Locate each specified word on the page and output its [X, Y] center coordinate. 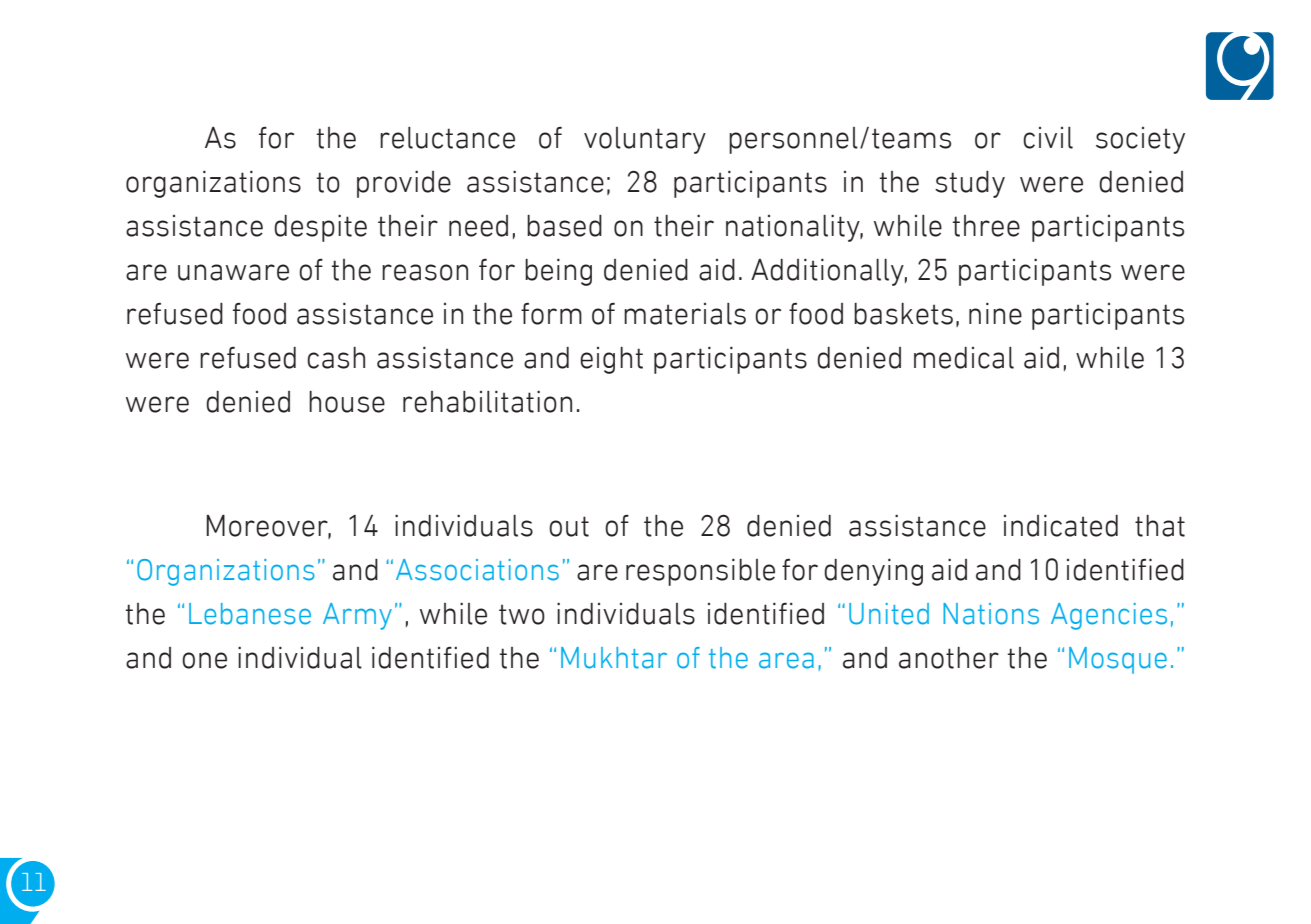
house [347, 402]
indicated [1061, 525]
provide [404, 184]
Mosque [1118, 660]
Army [357, 616]
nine [995, 313]
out [569, 526]
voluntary [645, 140]
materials [685, 314]
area [786, 660]
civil [1048, 138]
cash [336, 358]
